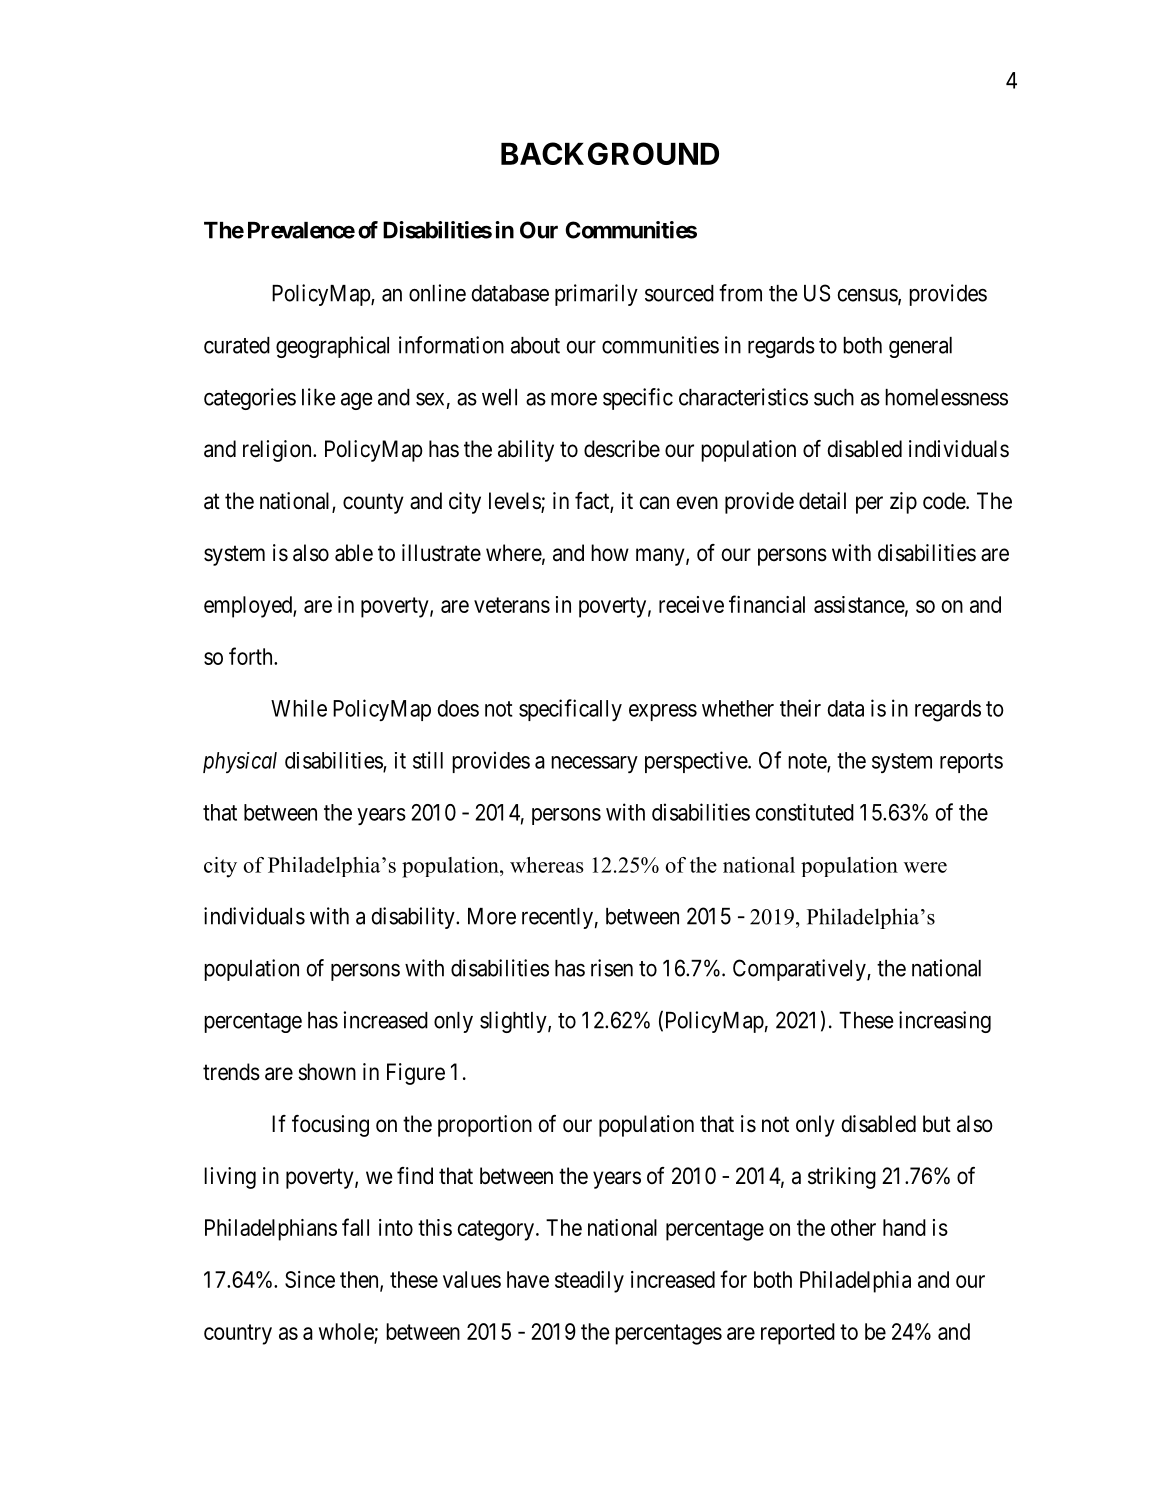  What do you see at coordinates (299, 708) in the document?
I see `While` at bounding box center [299, 708].
